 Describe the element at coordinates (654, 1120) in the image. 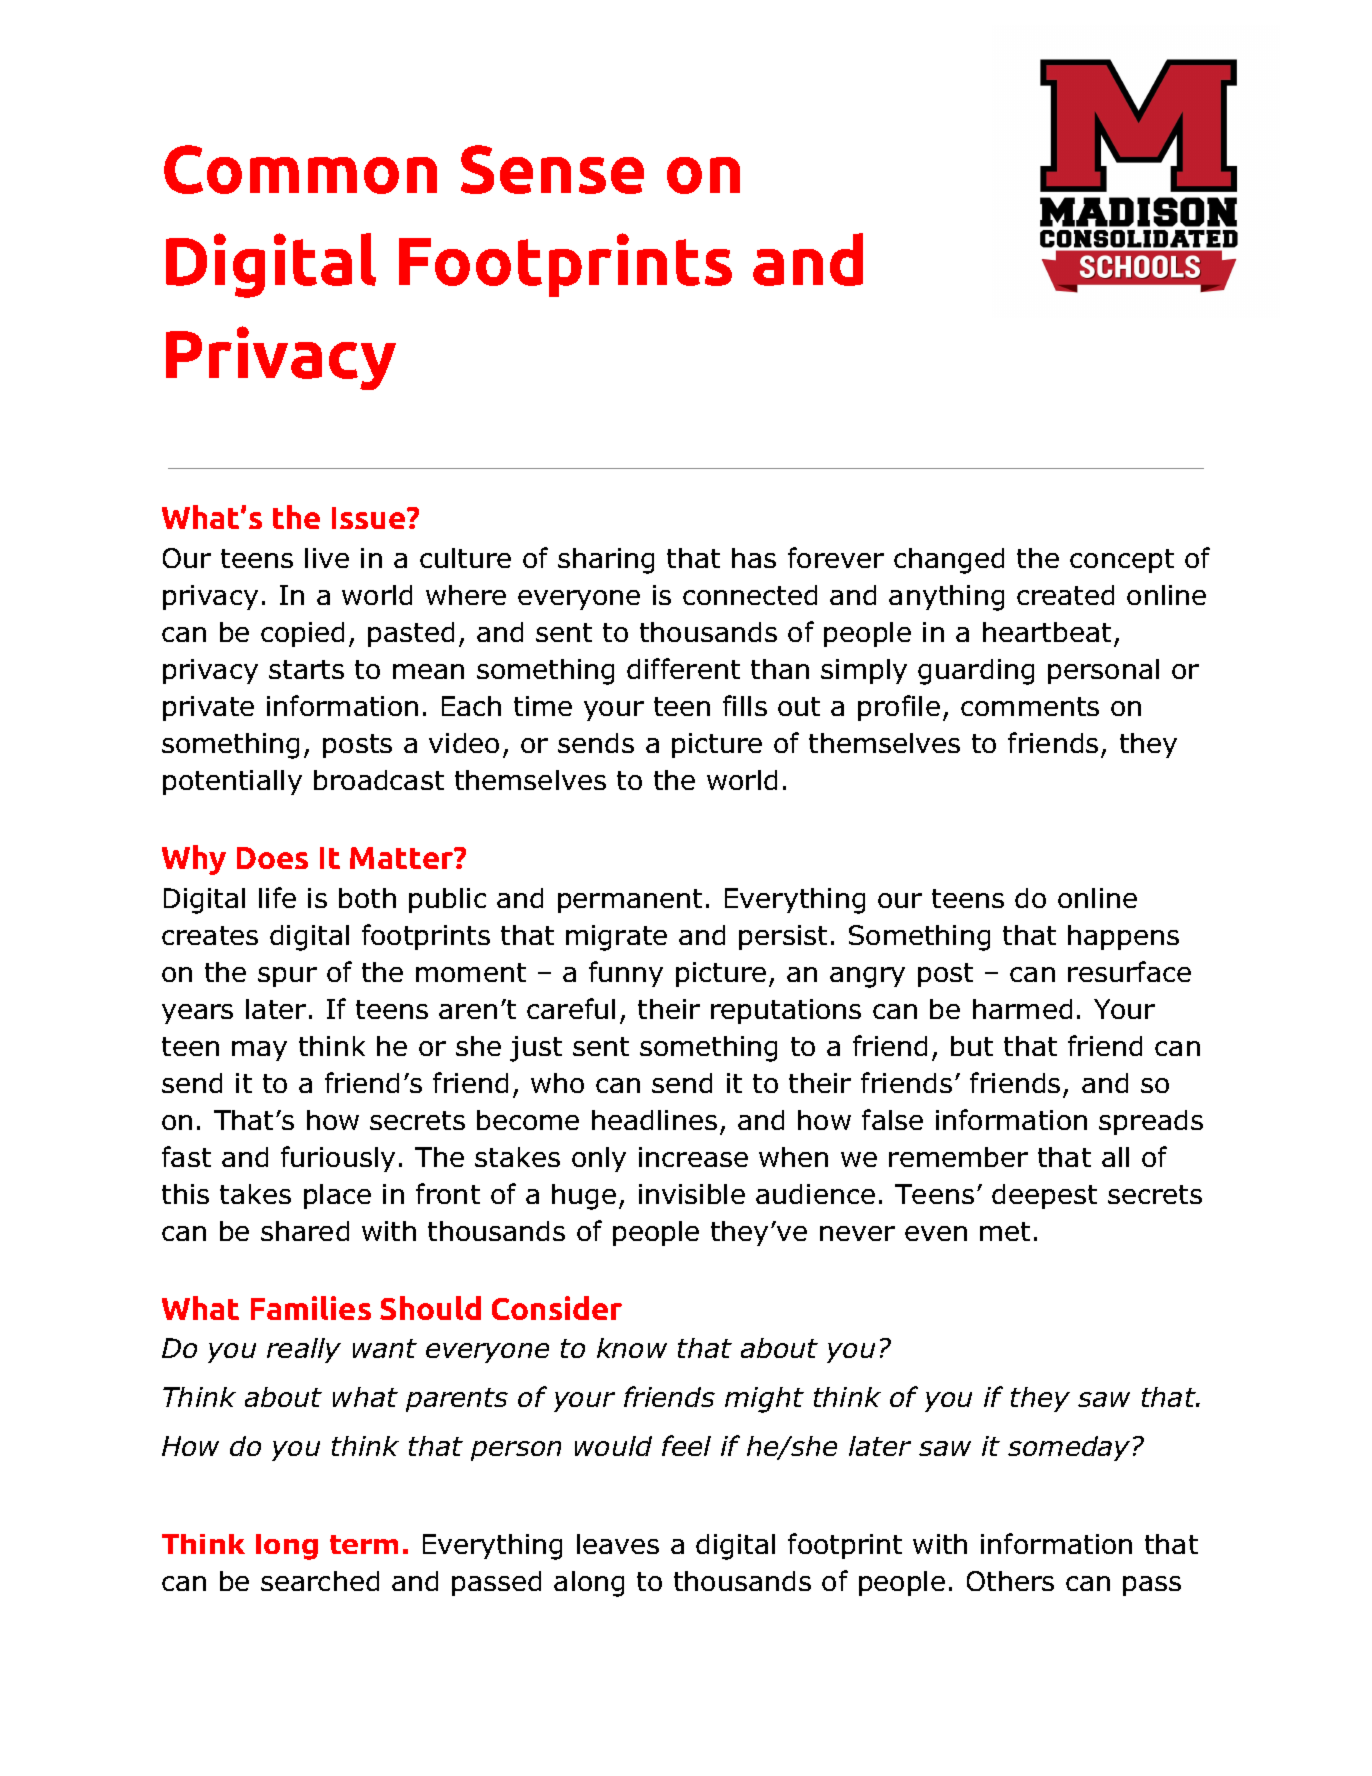

I see `headlines` at that location.
